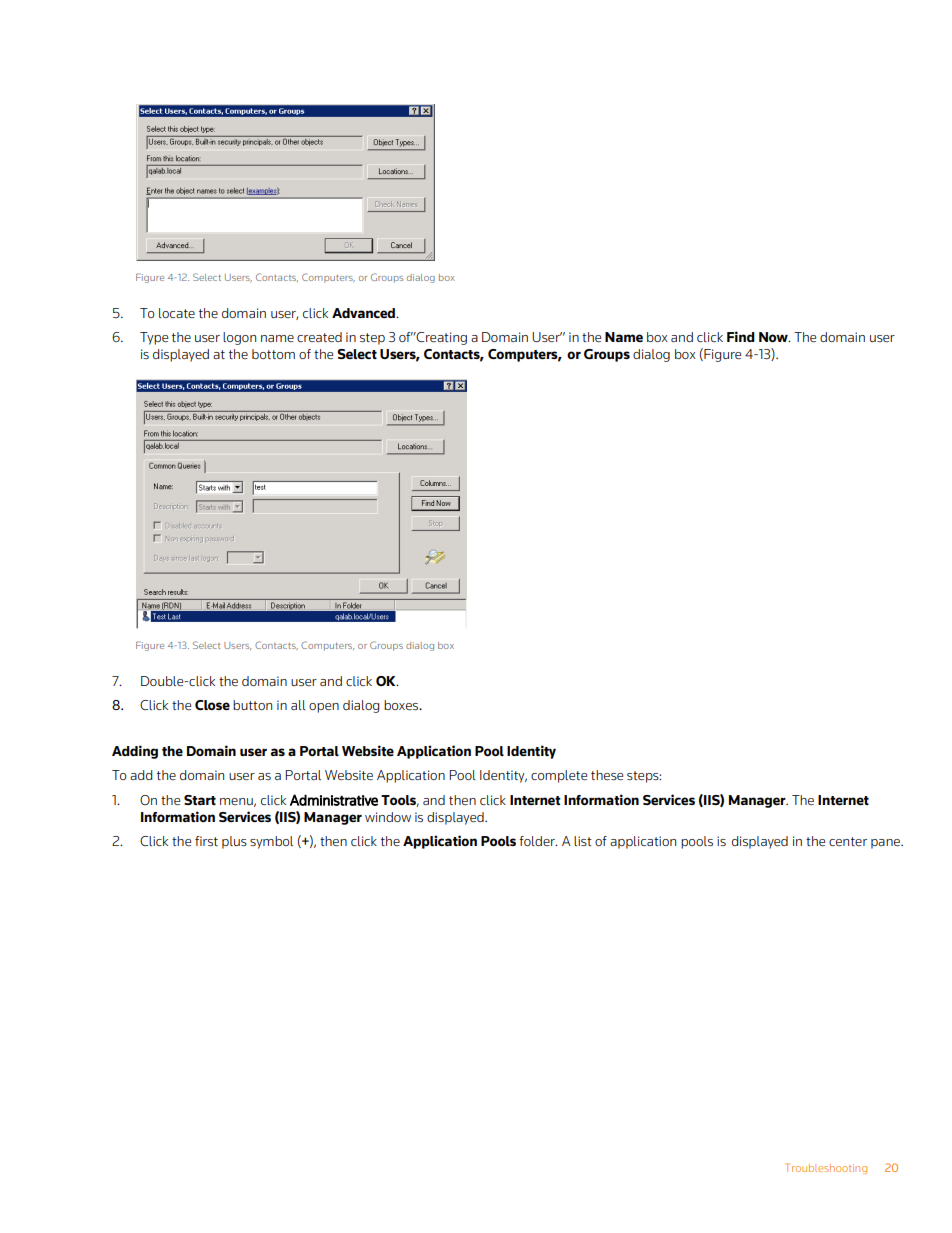 The height and width of the page is (1233, 952). Describe the element at coordinates (583, 841) in the page. I see `list` at that location.
